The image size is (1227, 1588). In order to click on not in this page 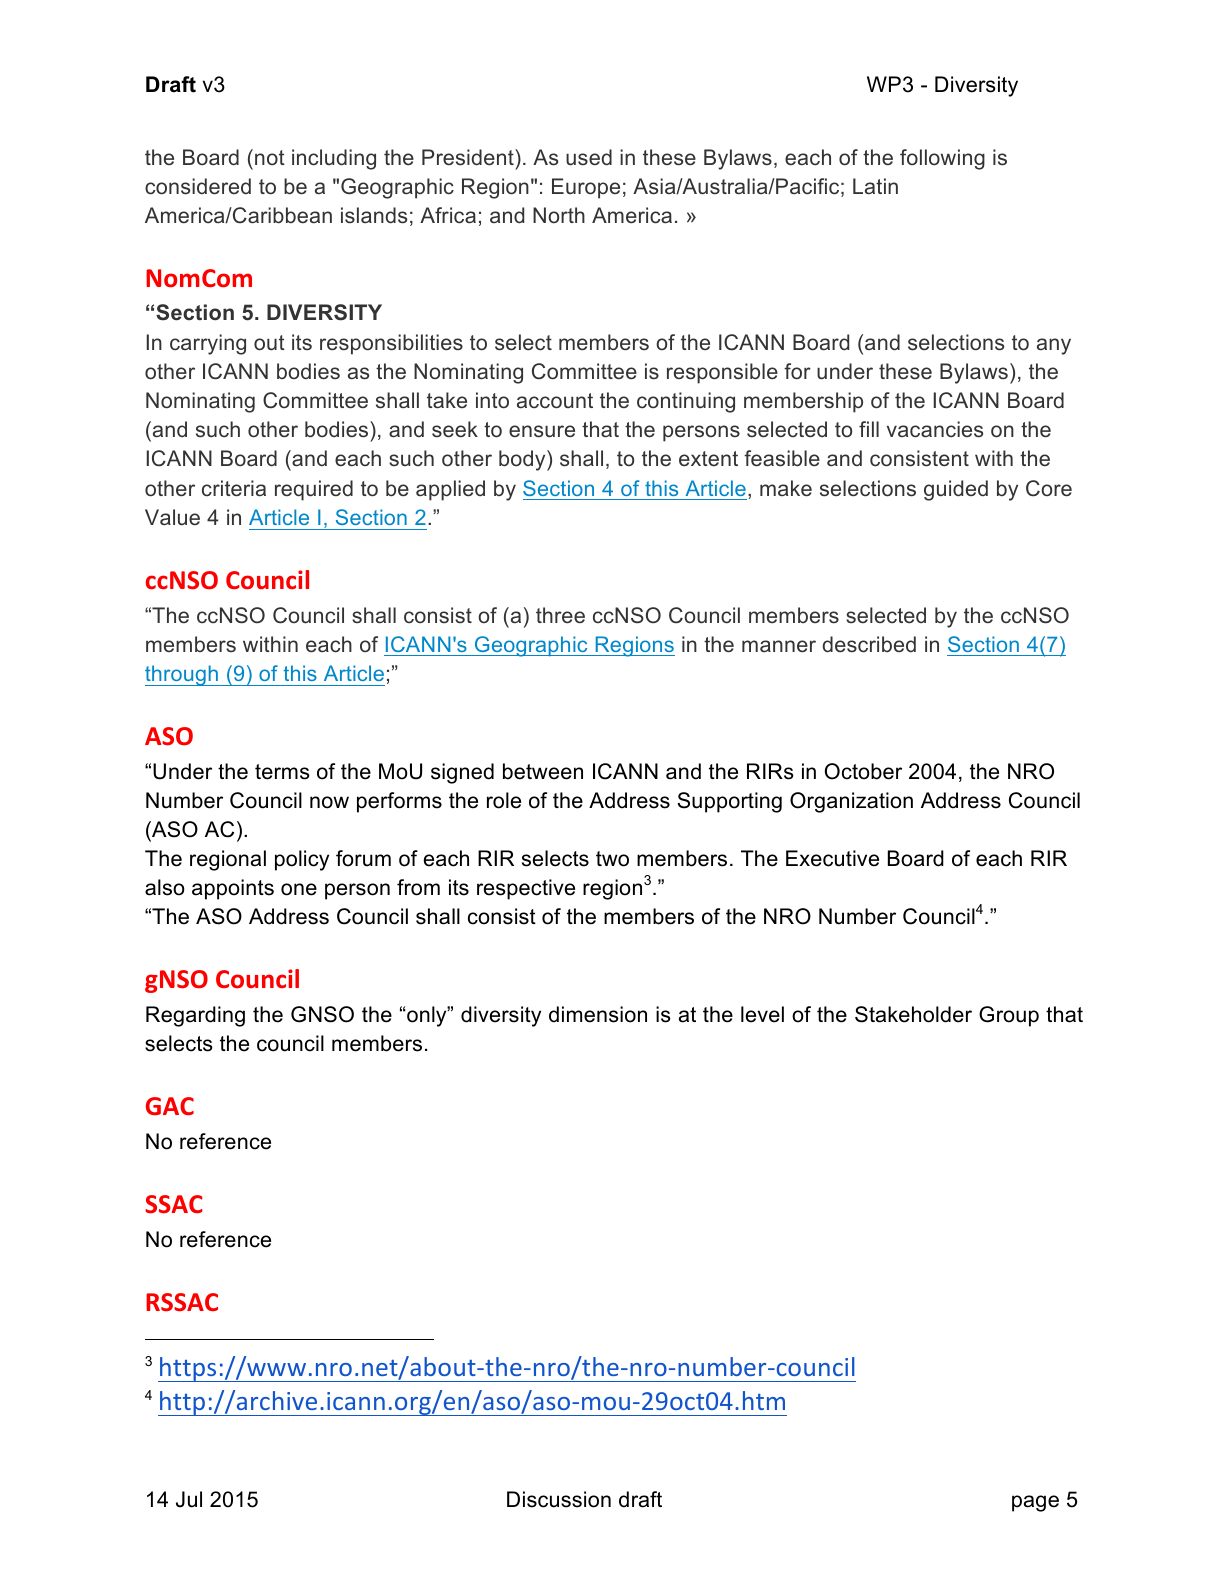, I will do `click(270, 157)`.
